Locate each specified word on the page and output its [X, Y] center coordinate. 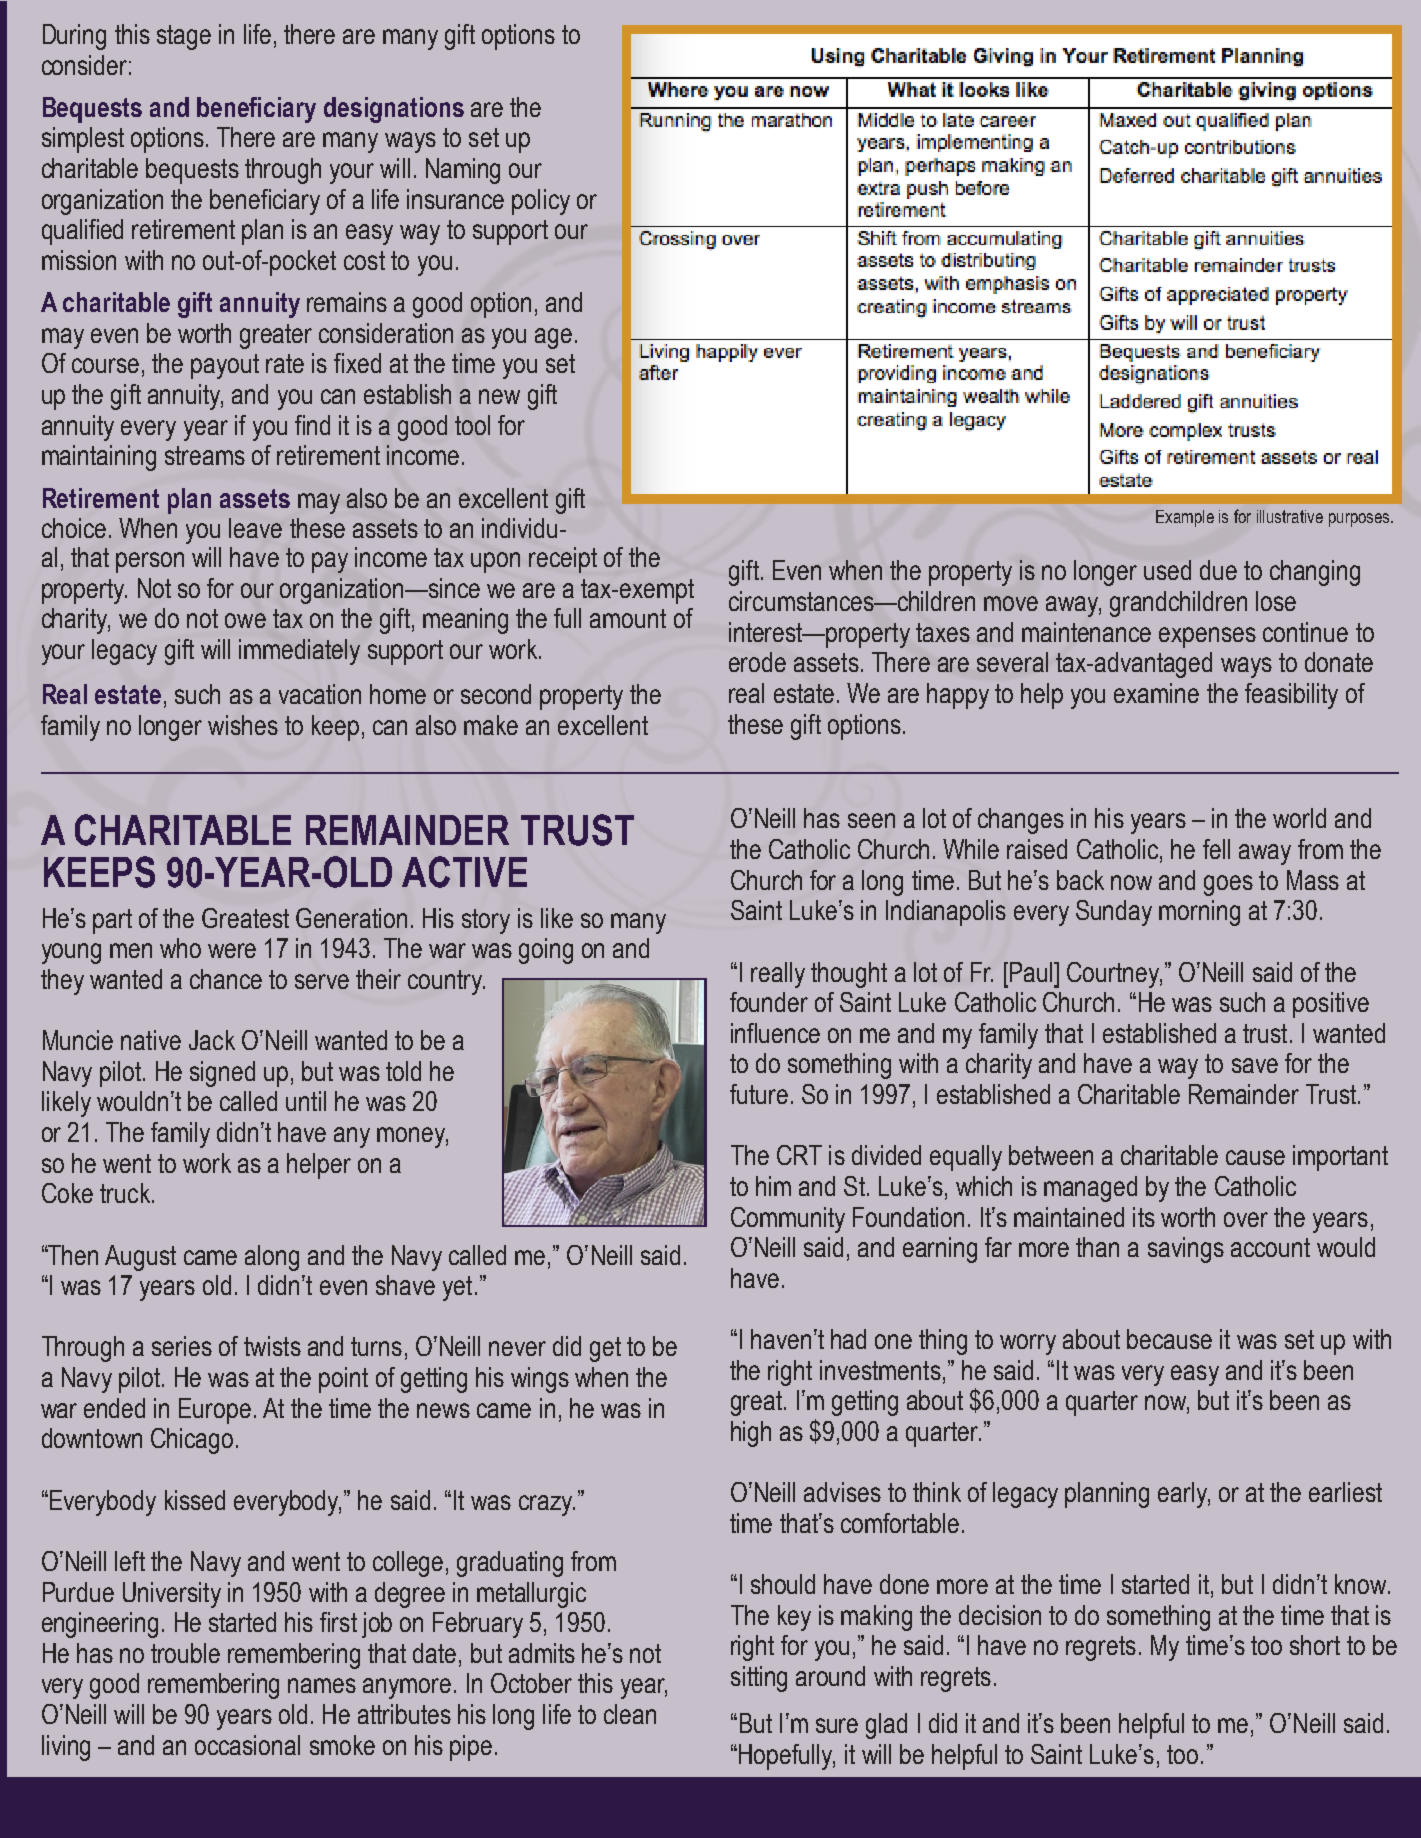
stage [184, 37]
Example [1185, 518]
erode [757, 662]
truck [125, 1193]
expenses [1207, 637]
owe [245, 620]
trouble [185, 1653]
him [773, 1186]
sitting [759, 1679]
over [1246, 1219]
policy [541, 202]
